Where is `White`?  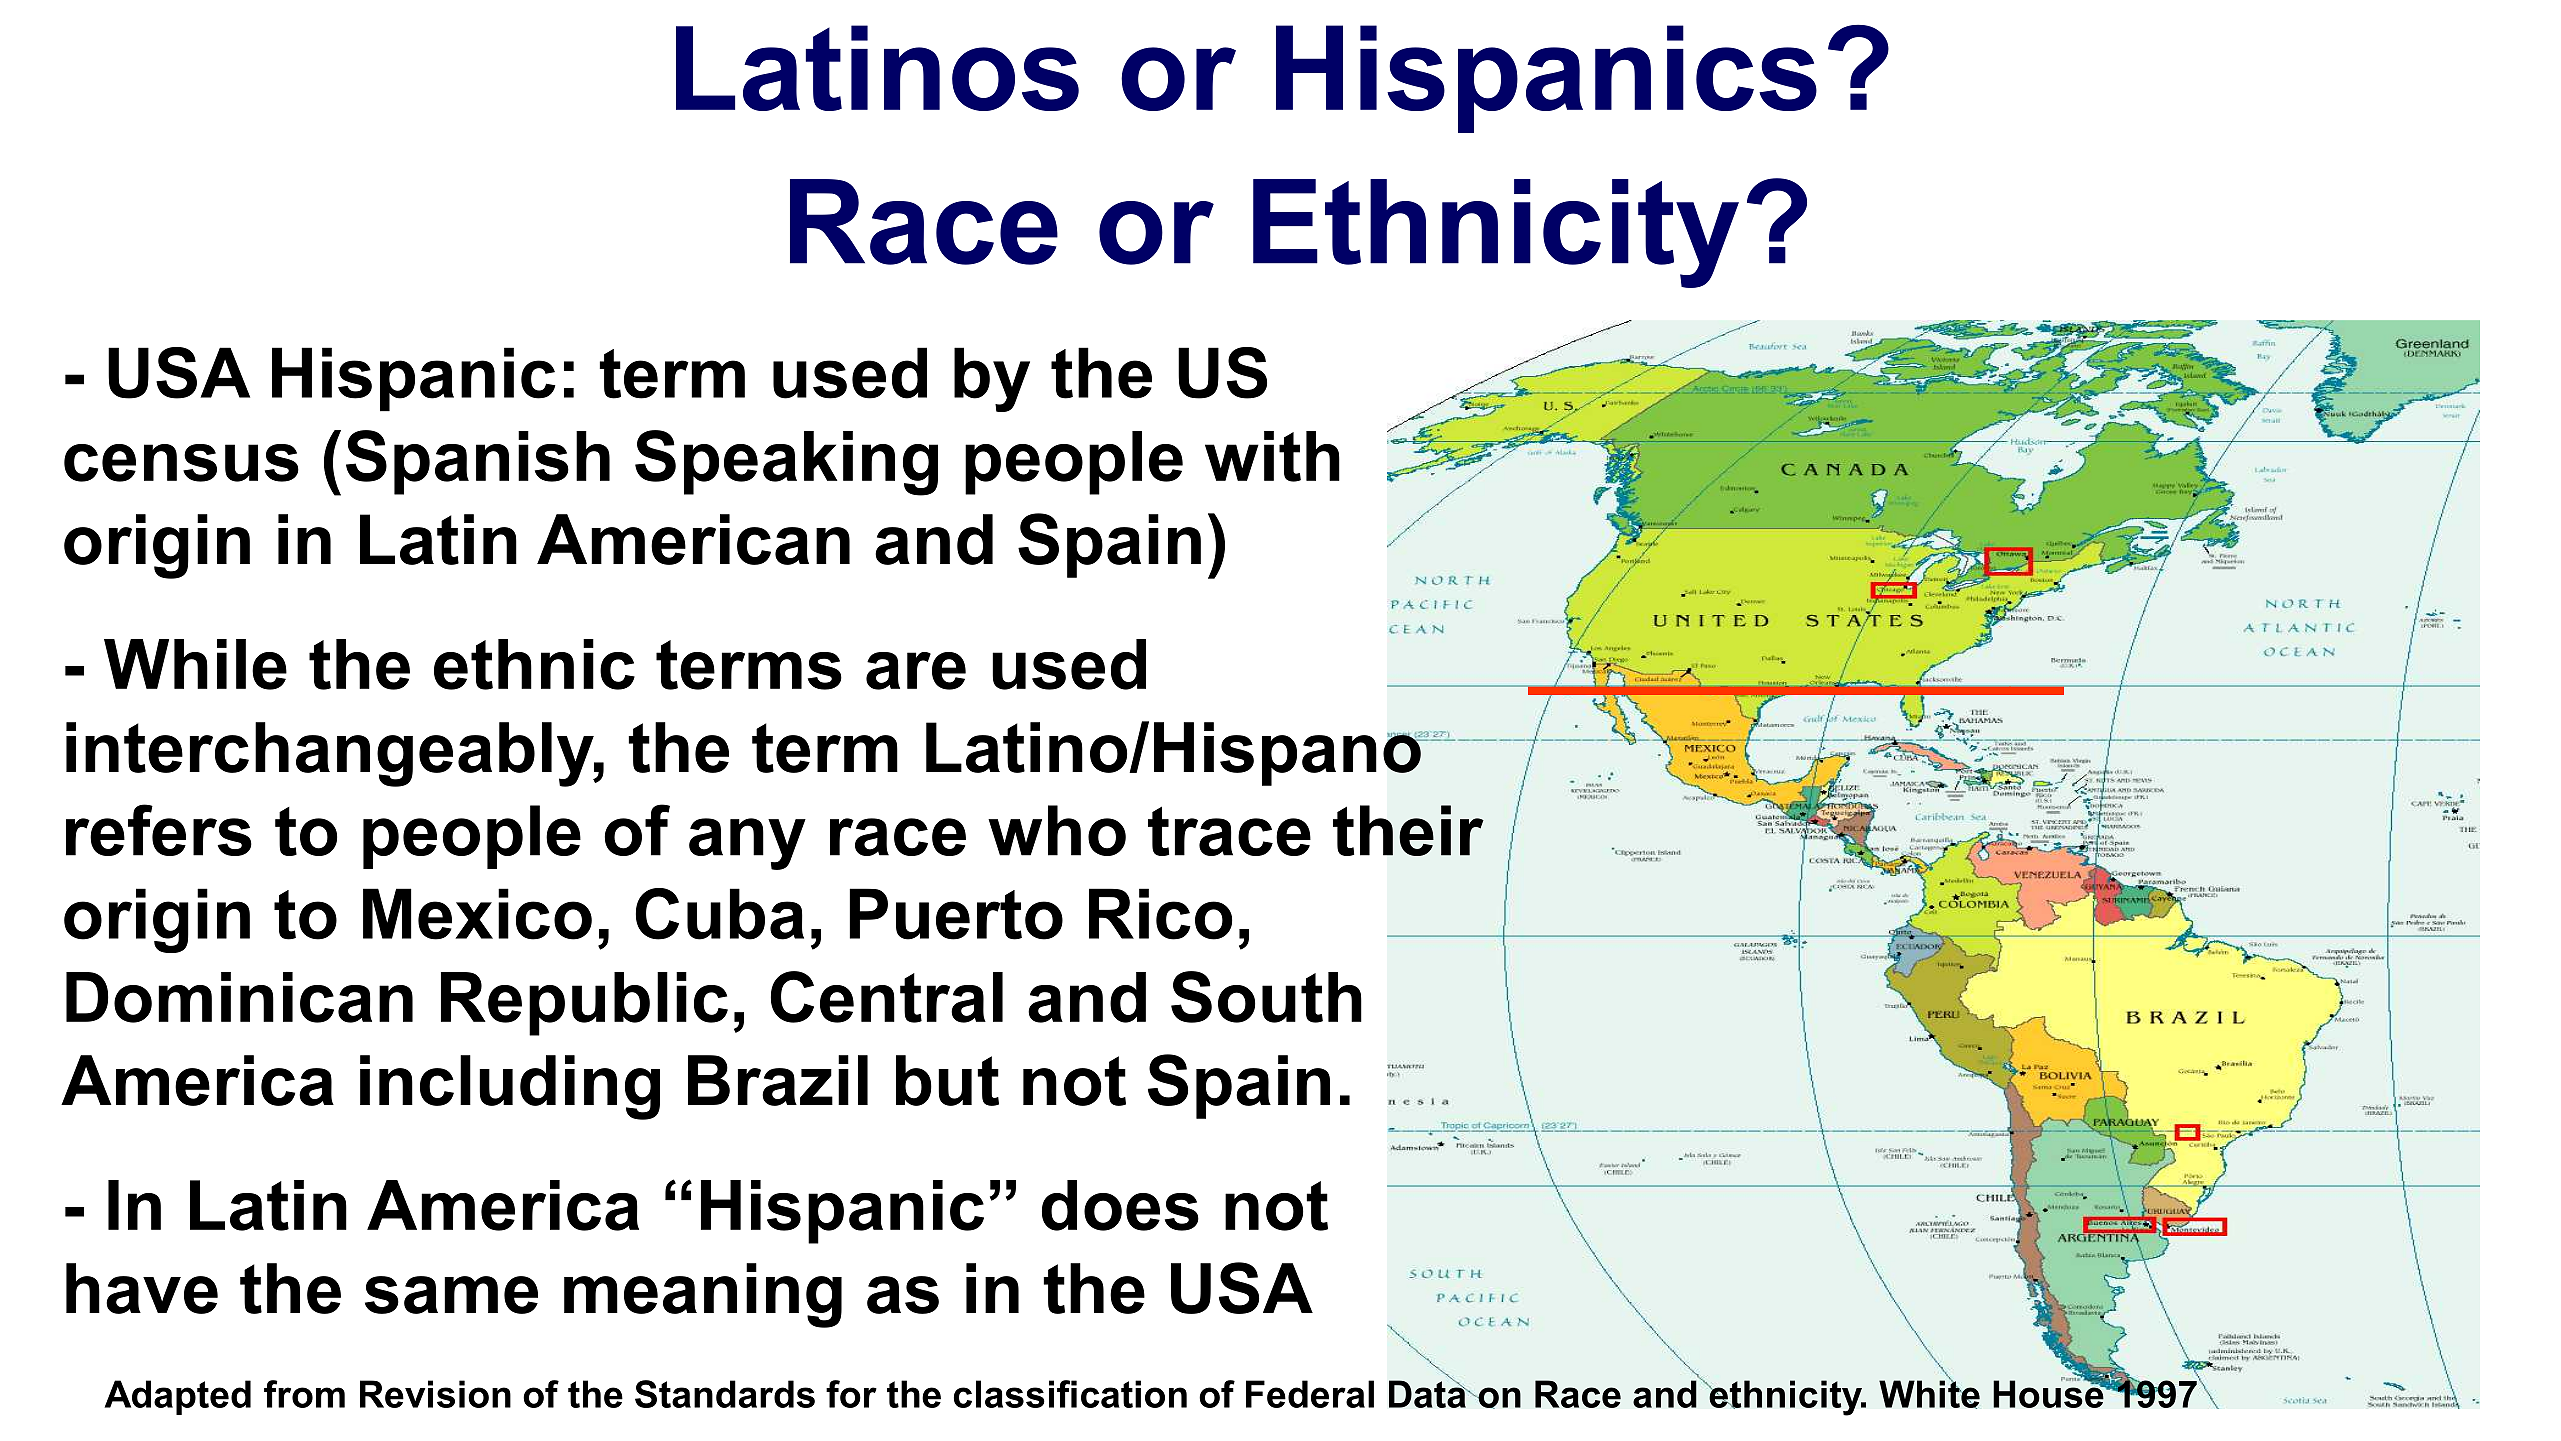 White is located at coordinates (1929, 1393).
